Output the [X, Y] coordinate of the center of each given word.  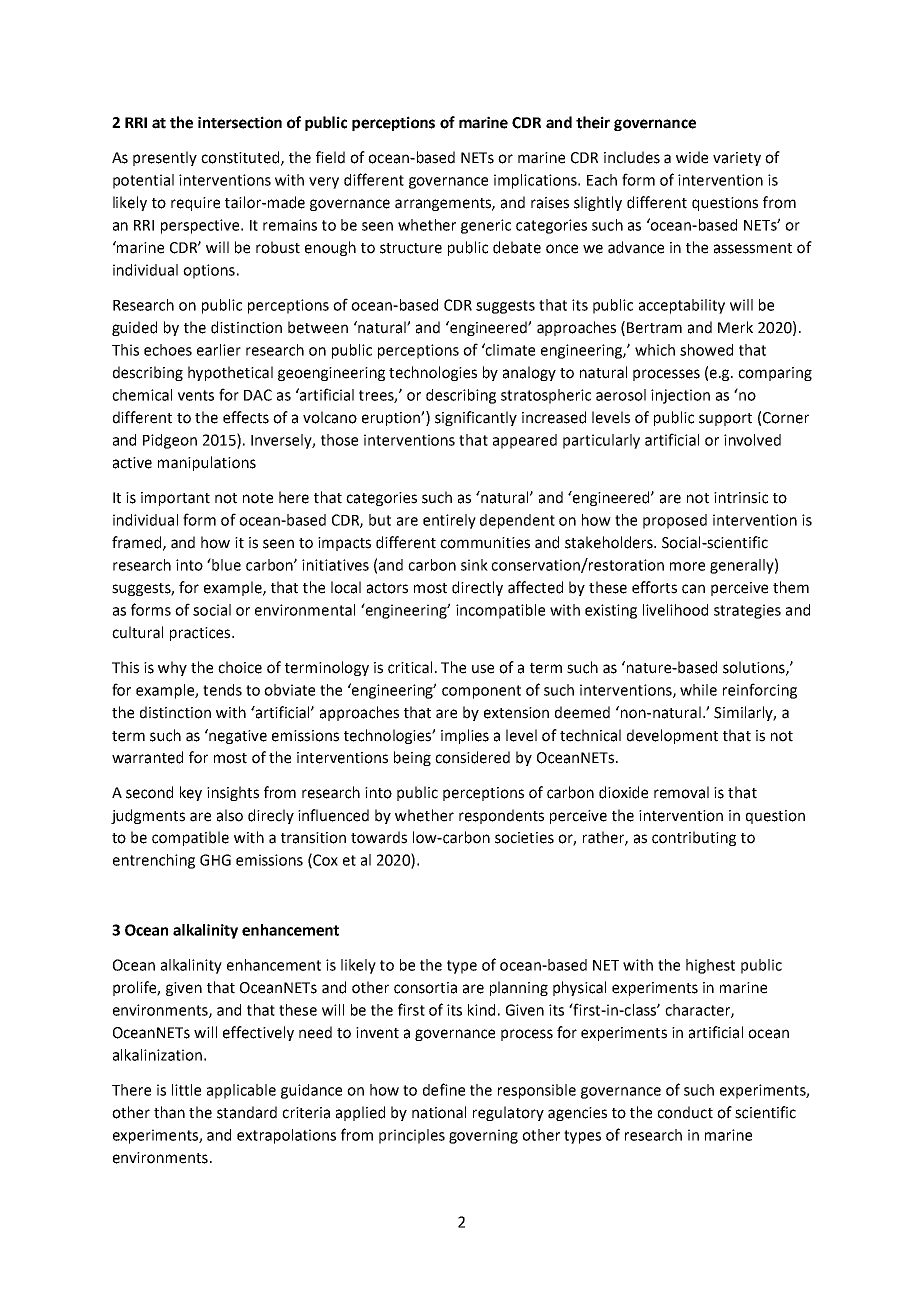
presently [165, 158]
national [439, 1112]
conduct [685, 1112]
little [186, 1090]
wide [692, 157]
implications [536, 181]
